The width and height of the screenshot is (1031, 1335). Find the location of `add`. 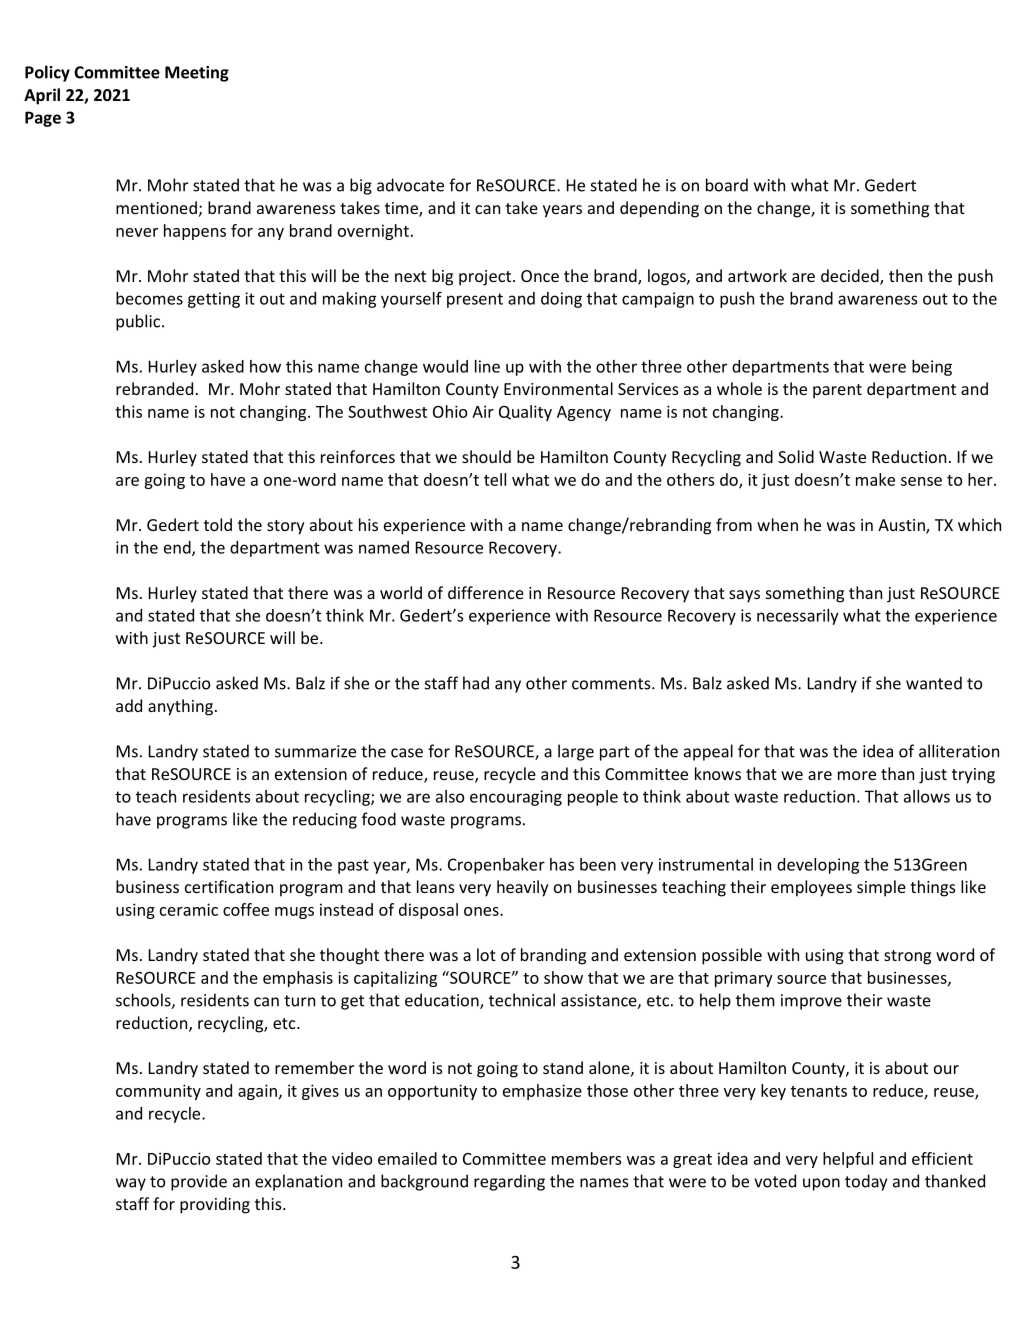

add is located at coordinates (129, 705).
